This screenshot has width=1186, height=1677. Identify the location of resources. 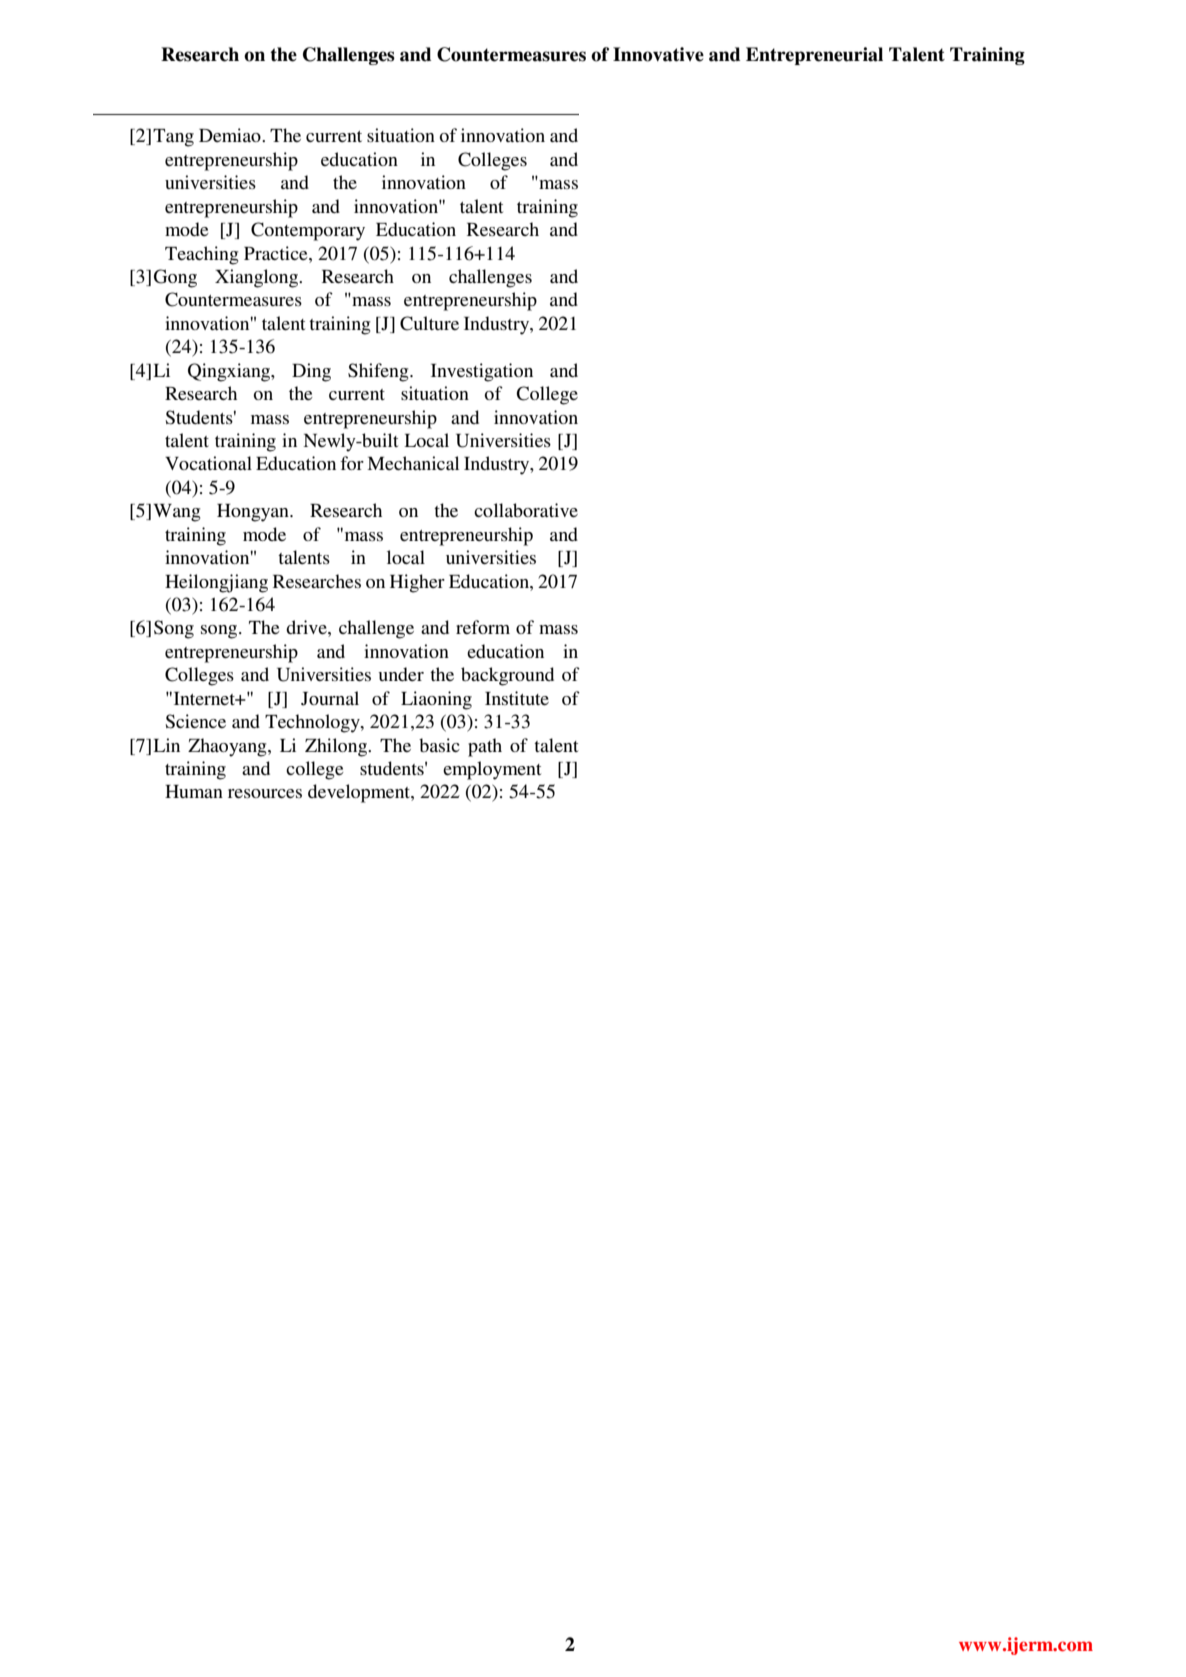
(265, 793).
